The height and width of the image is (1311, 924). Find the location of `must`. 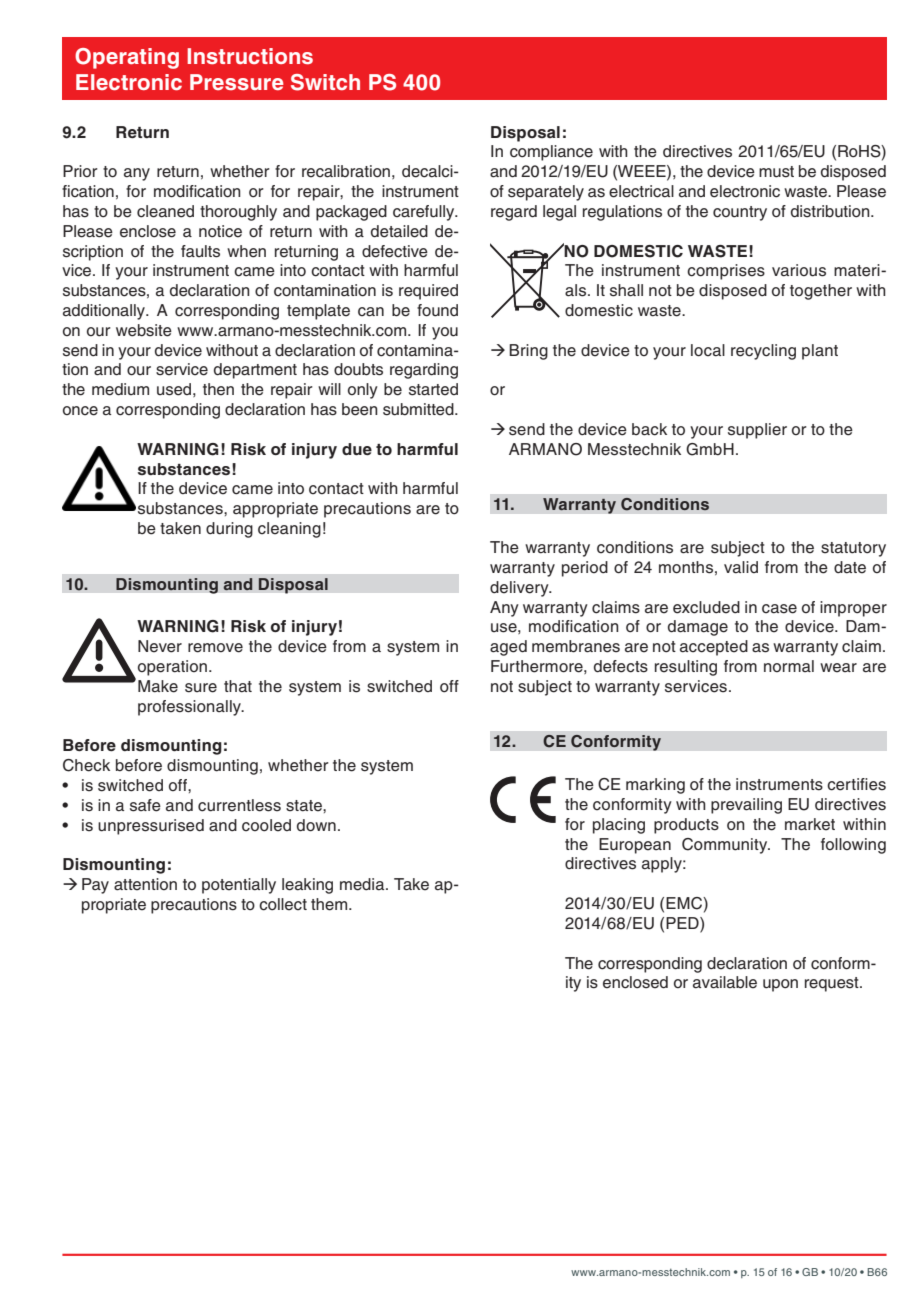

must is located at coordinates (776, 172).
